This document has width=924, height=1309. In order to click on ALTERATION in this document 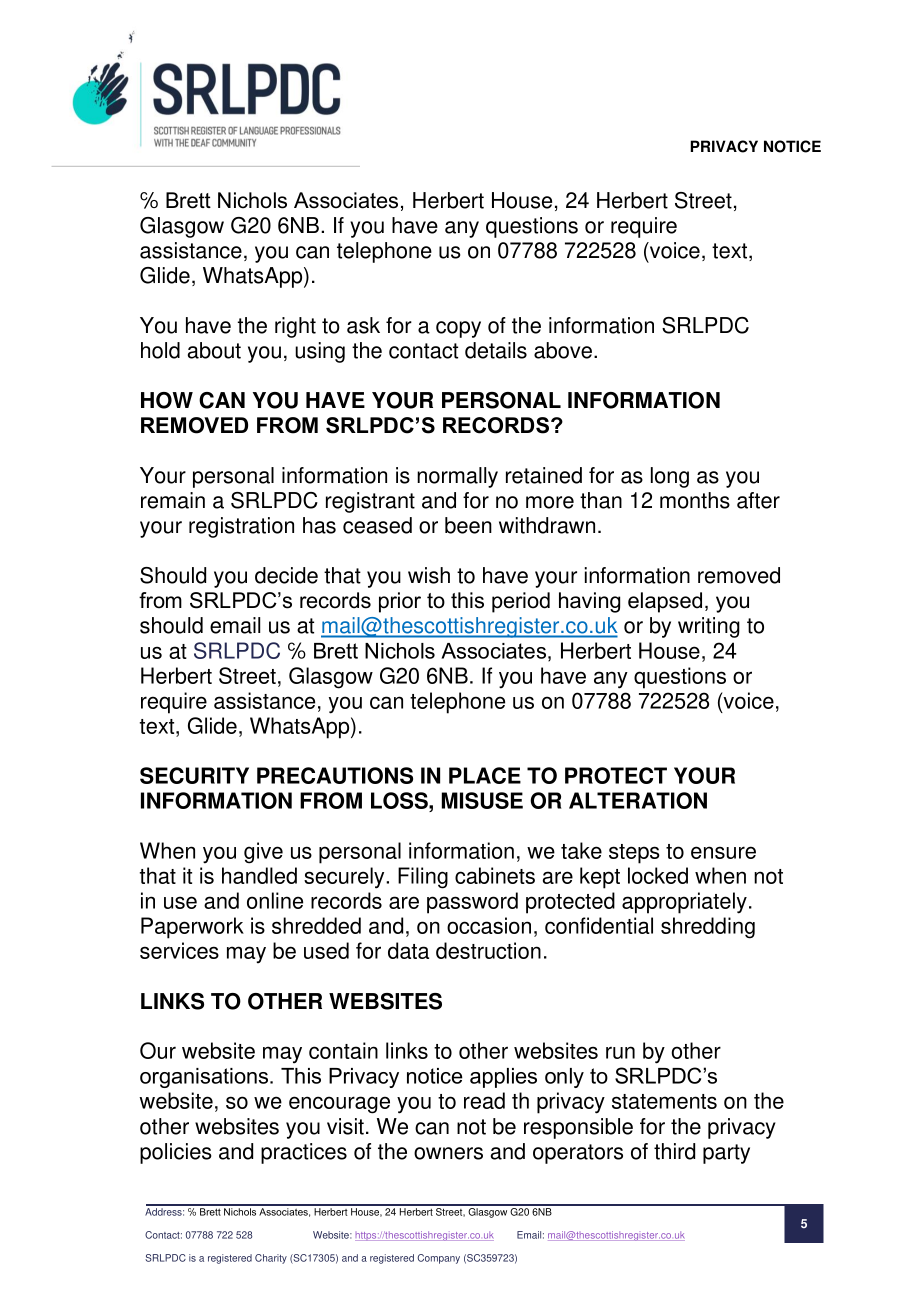, I will do `click(638, 800)`.
